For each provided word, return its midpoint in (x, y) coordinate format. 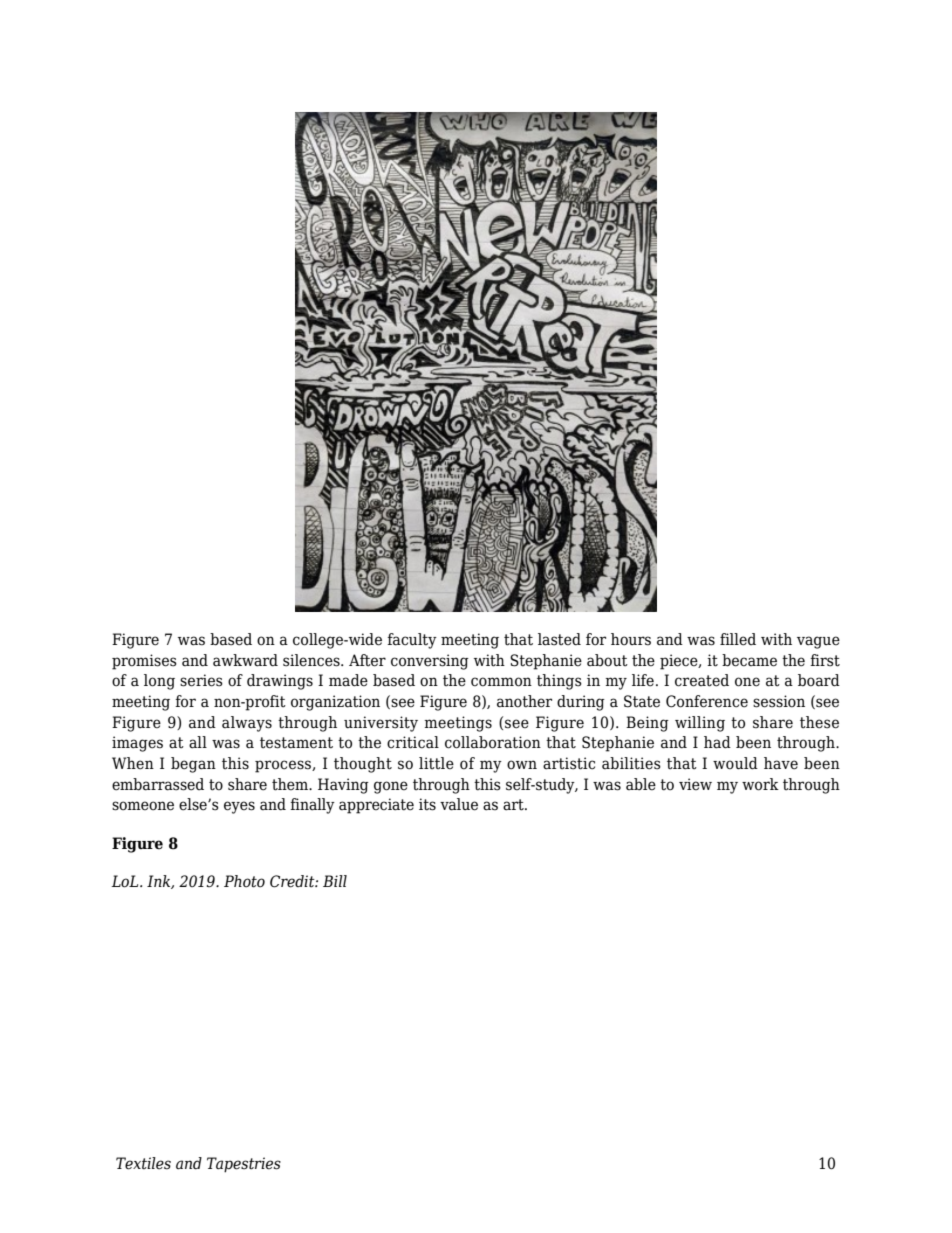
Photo (244, 881)
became (749, 660)
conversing (430, 662)
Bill (335, 881)
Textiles (143, 1163)
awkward (245, 660)
